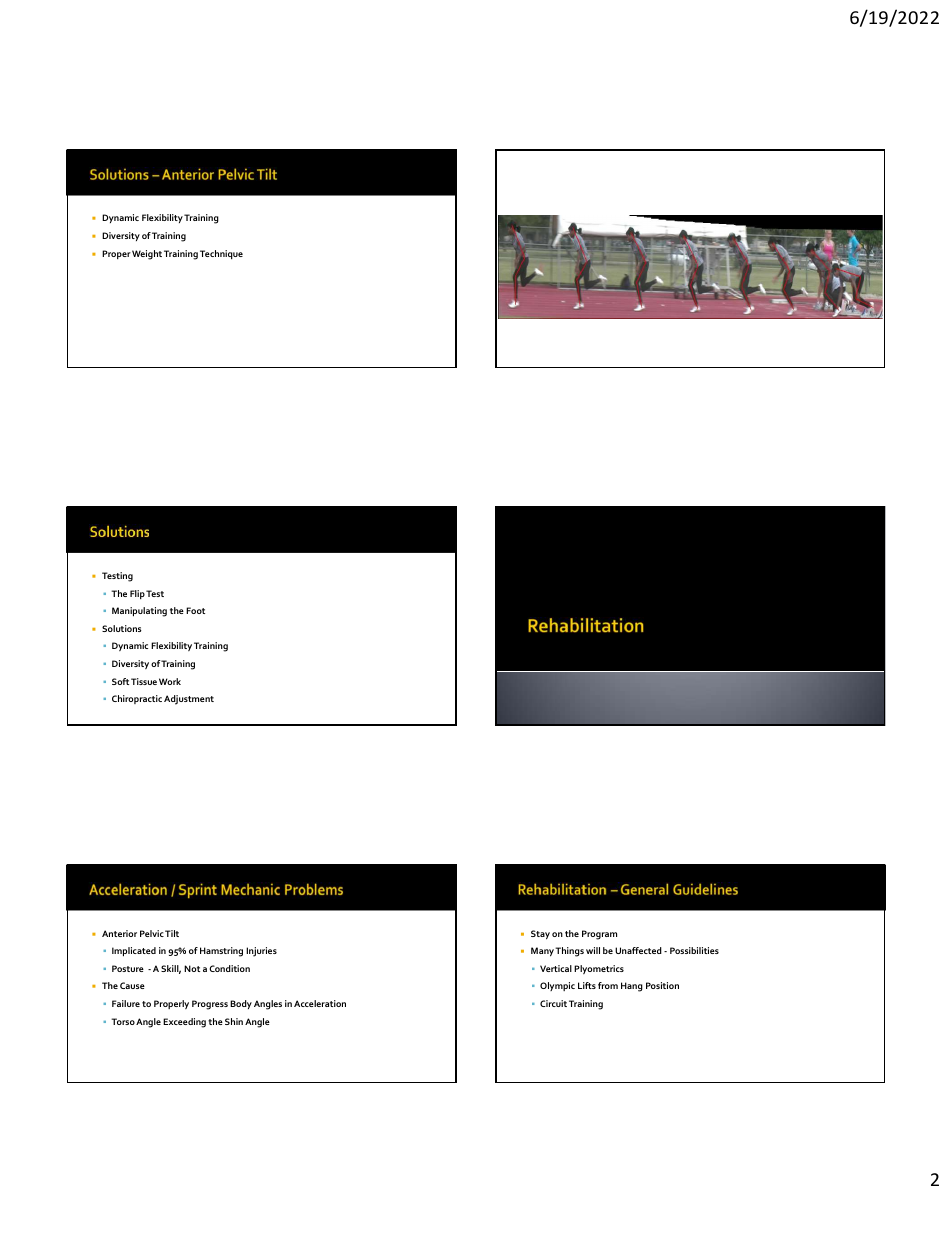 The image size is (952, 1233). Describe the element at coordinates (221, 254) in the screenshot. I see `Technique` at that location.
